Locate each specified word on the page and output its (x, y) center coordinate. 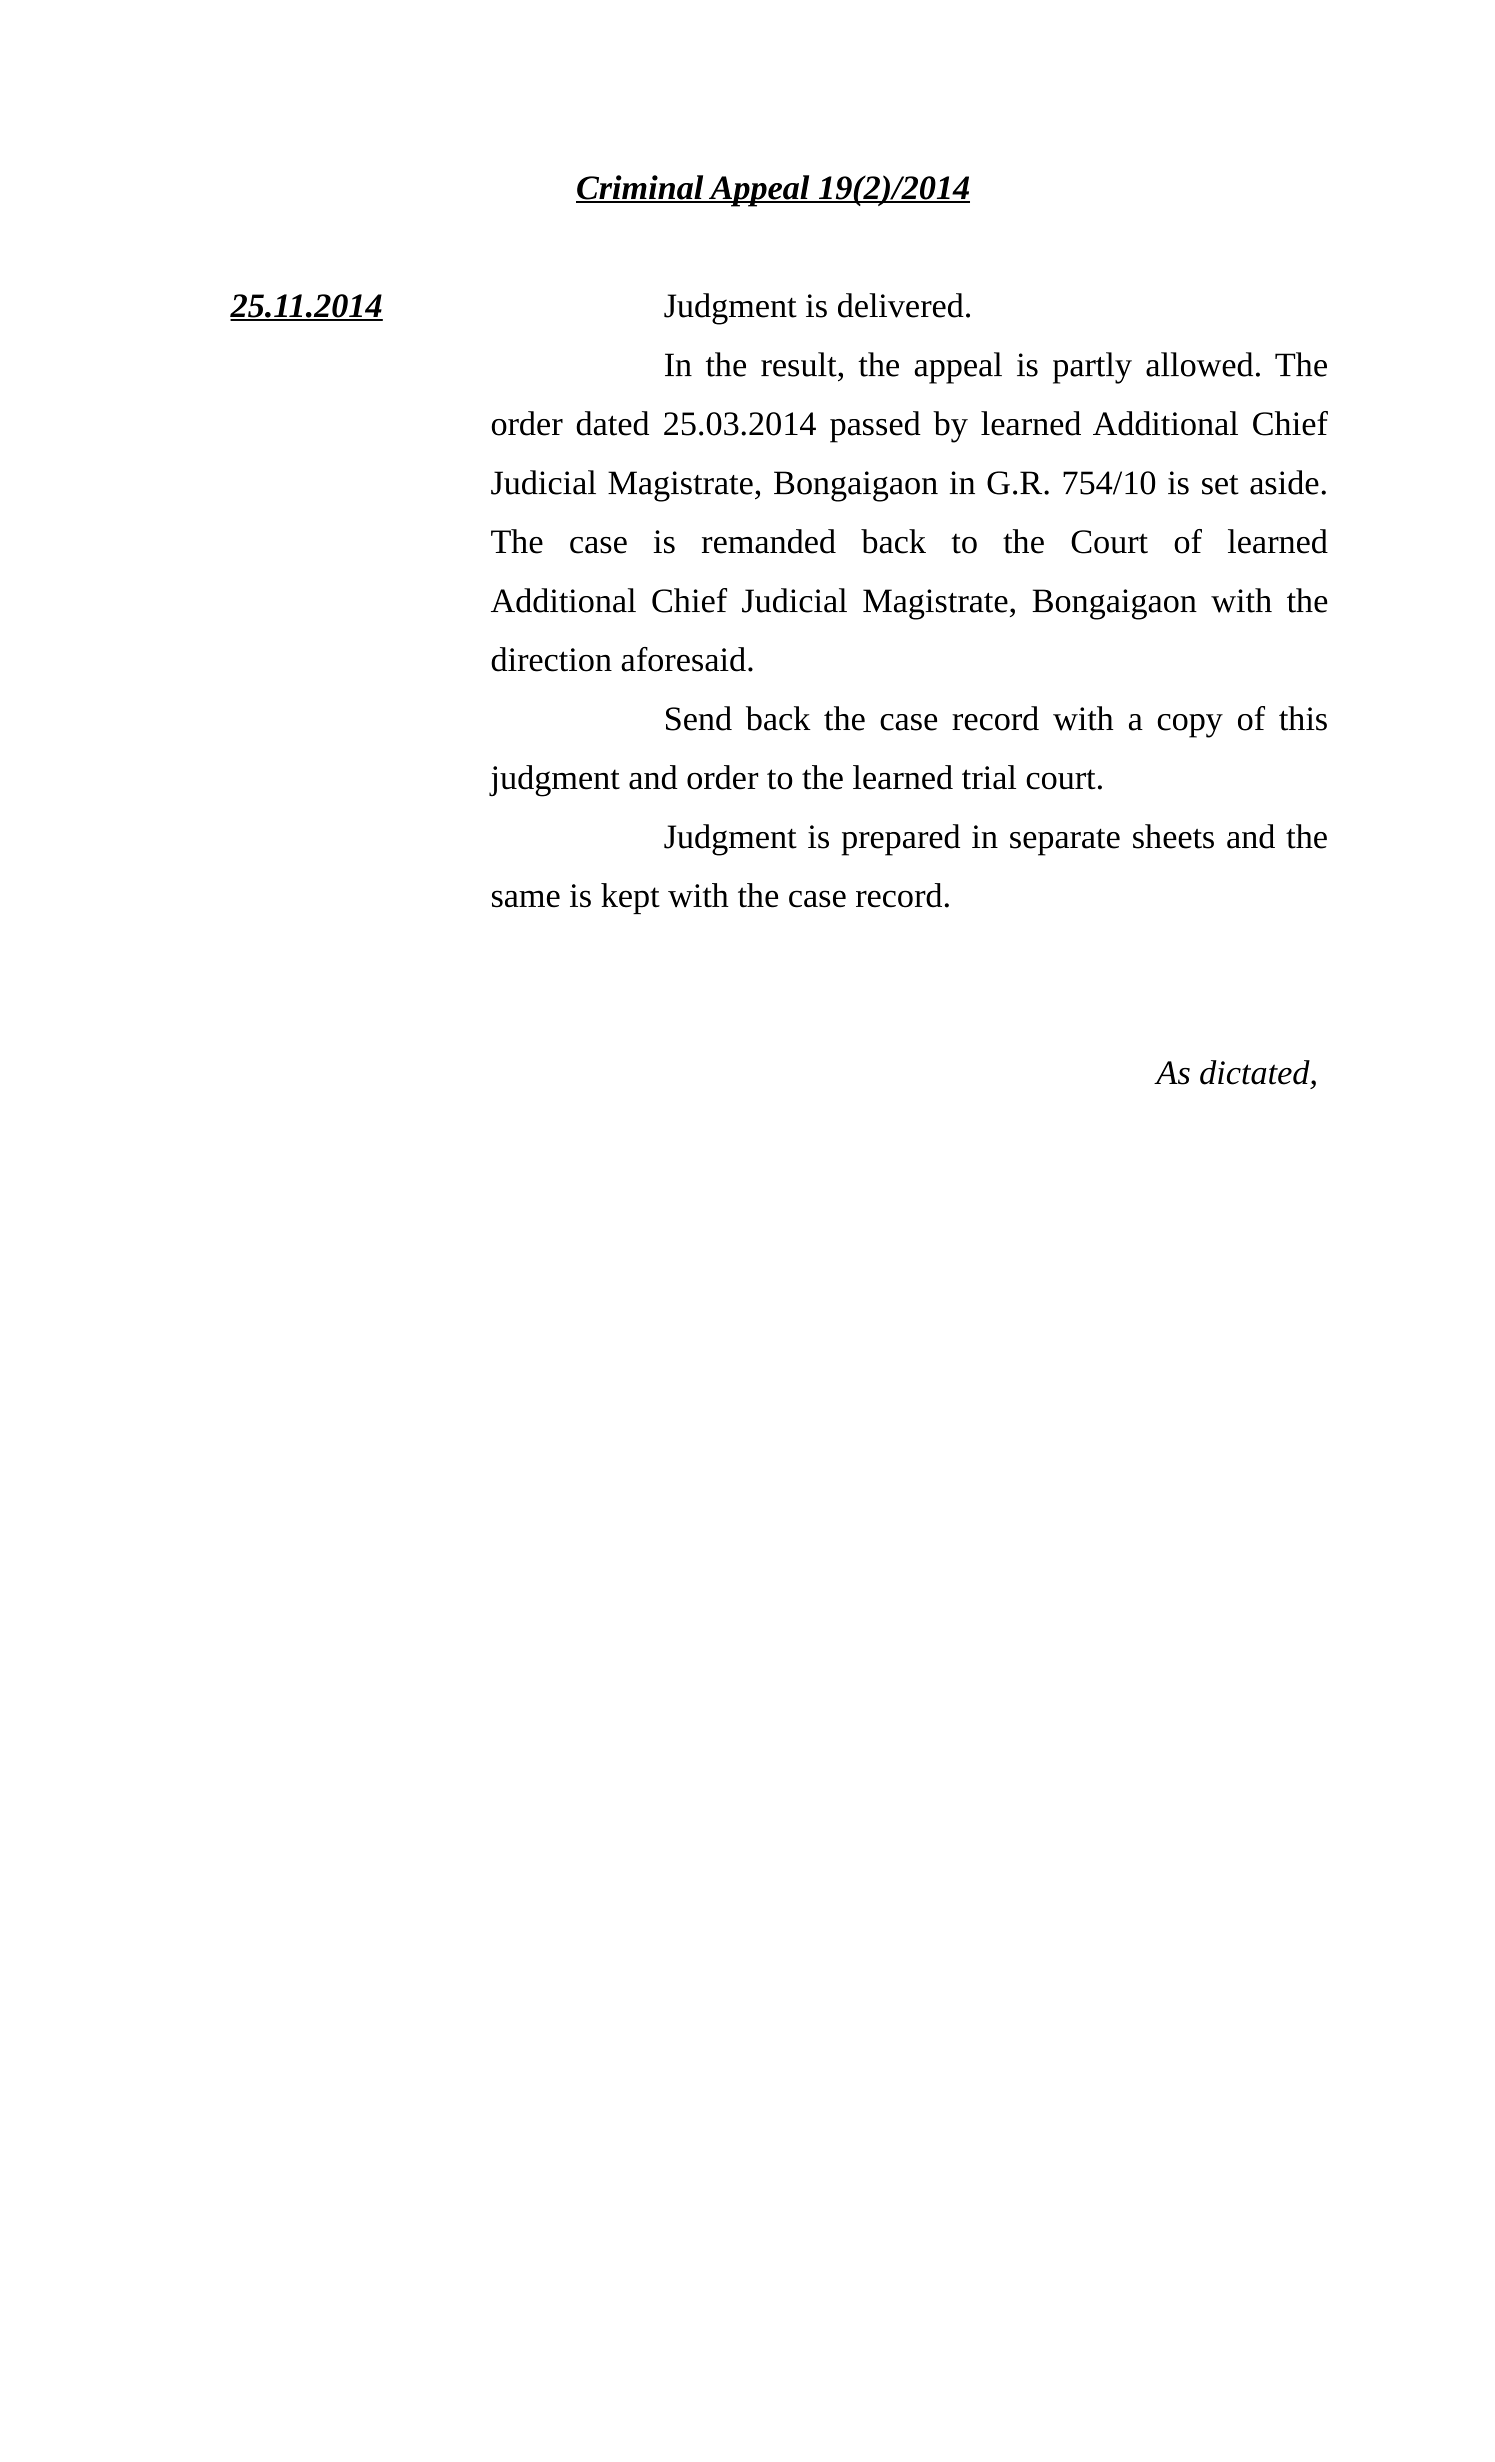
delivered (901, 305)
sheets (1173, 836)
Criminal (641, 188)
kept (630, 898)
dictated (1256, 1072)
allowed (1199, 364)
